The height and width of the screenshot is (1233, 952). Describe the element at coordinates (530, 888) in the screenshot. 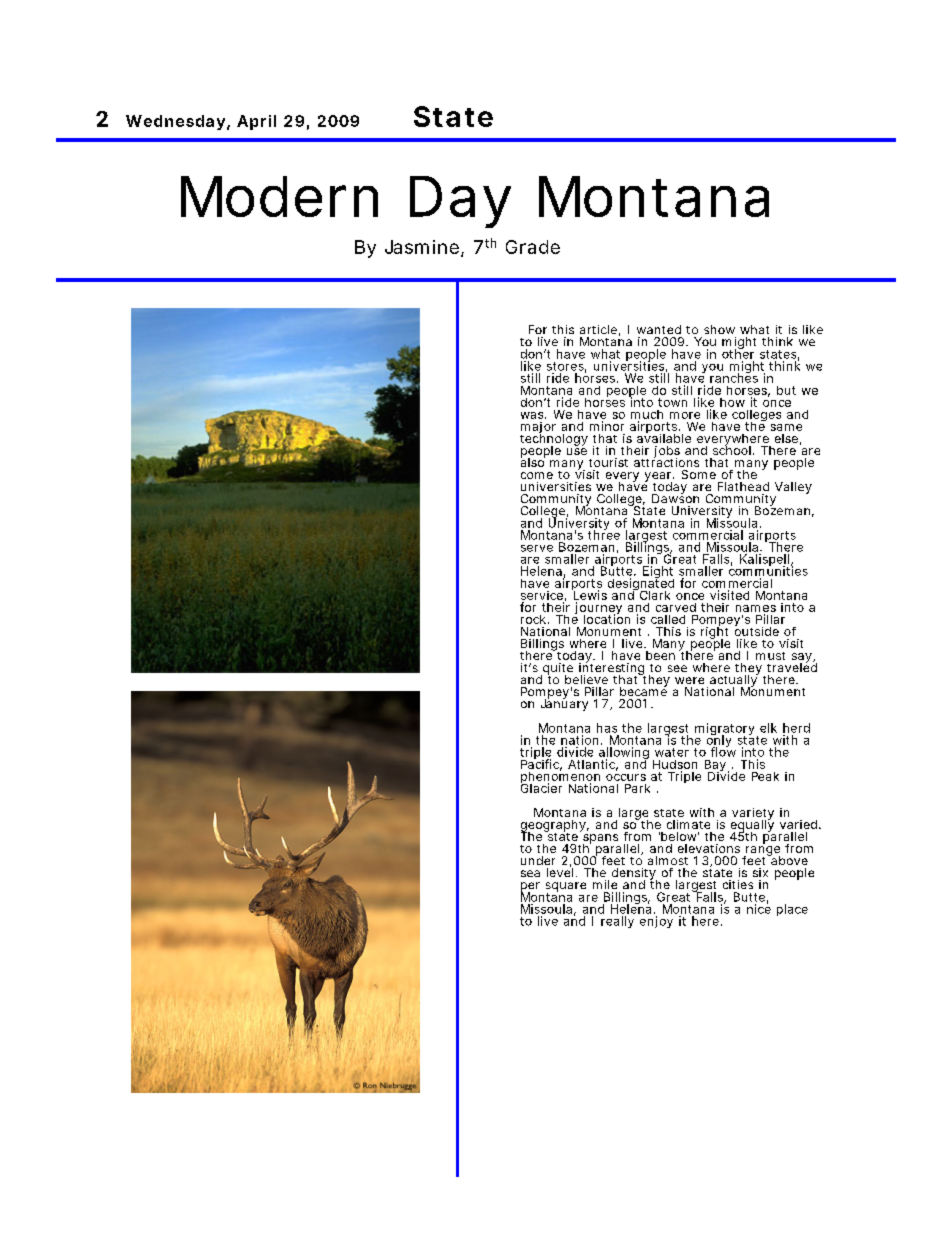

I see `per` at that location.
